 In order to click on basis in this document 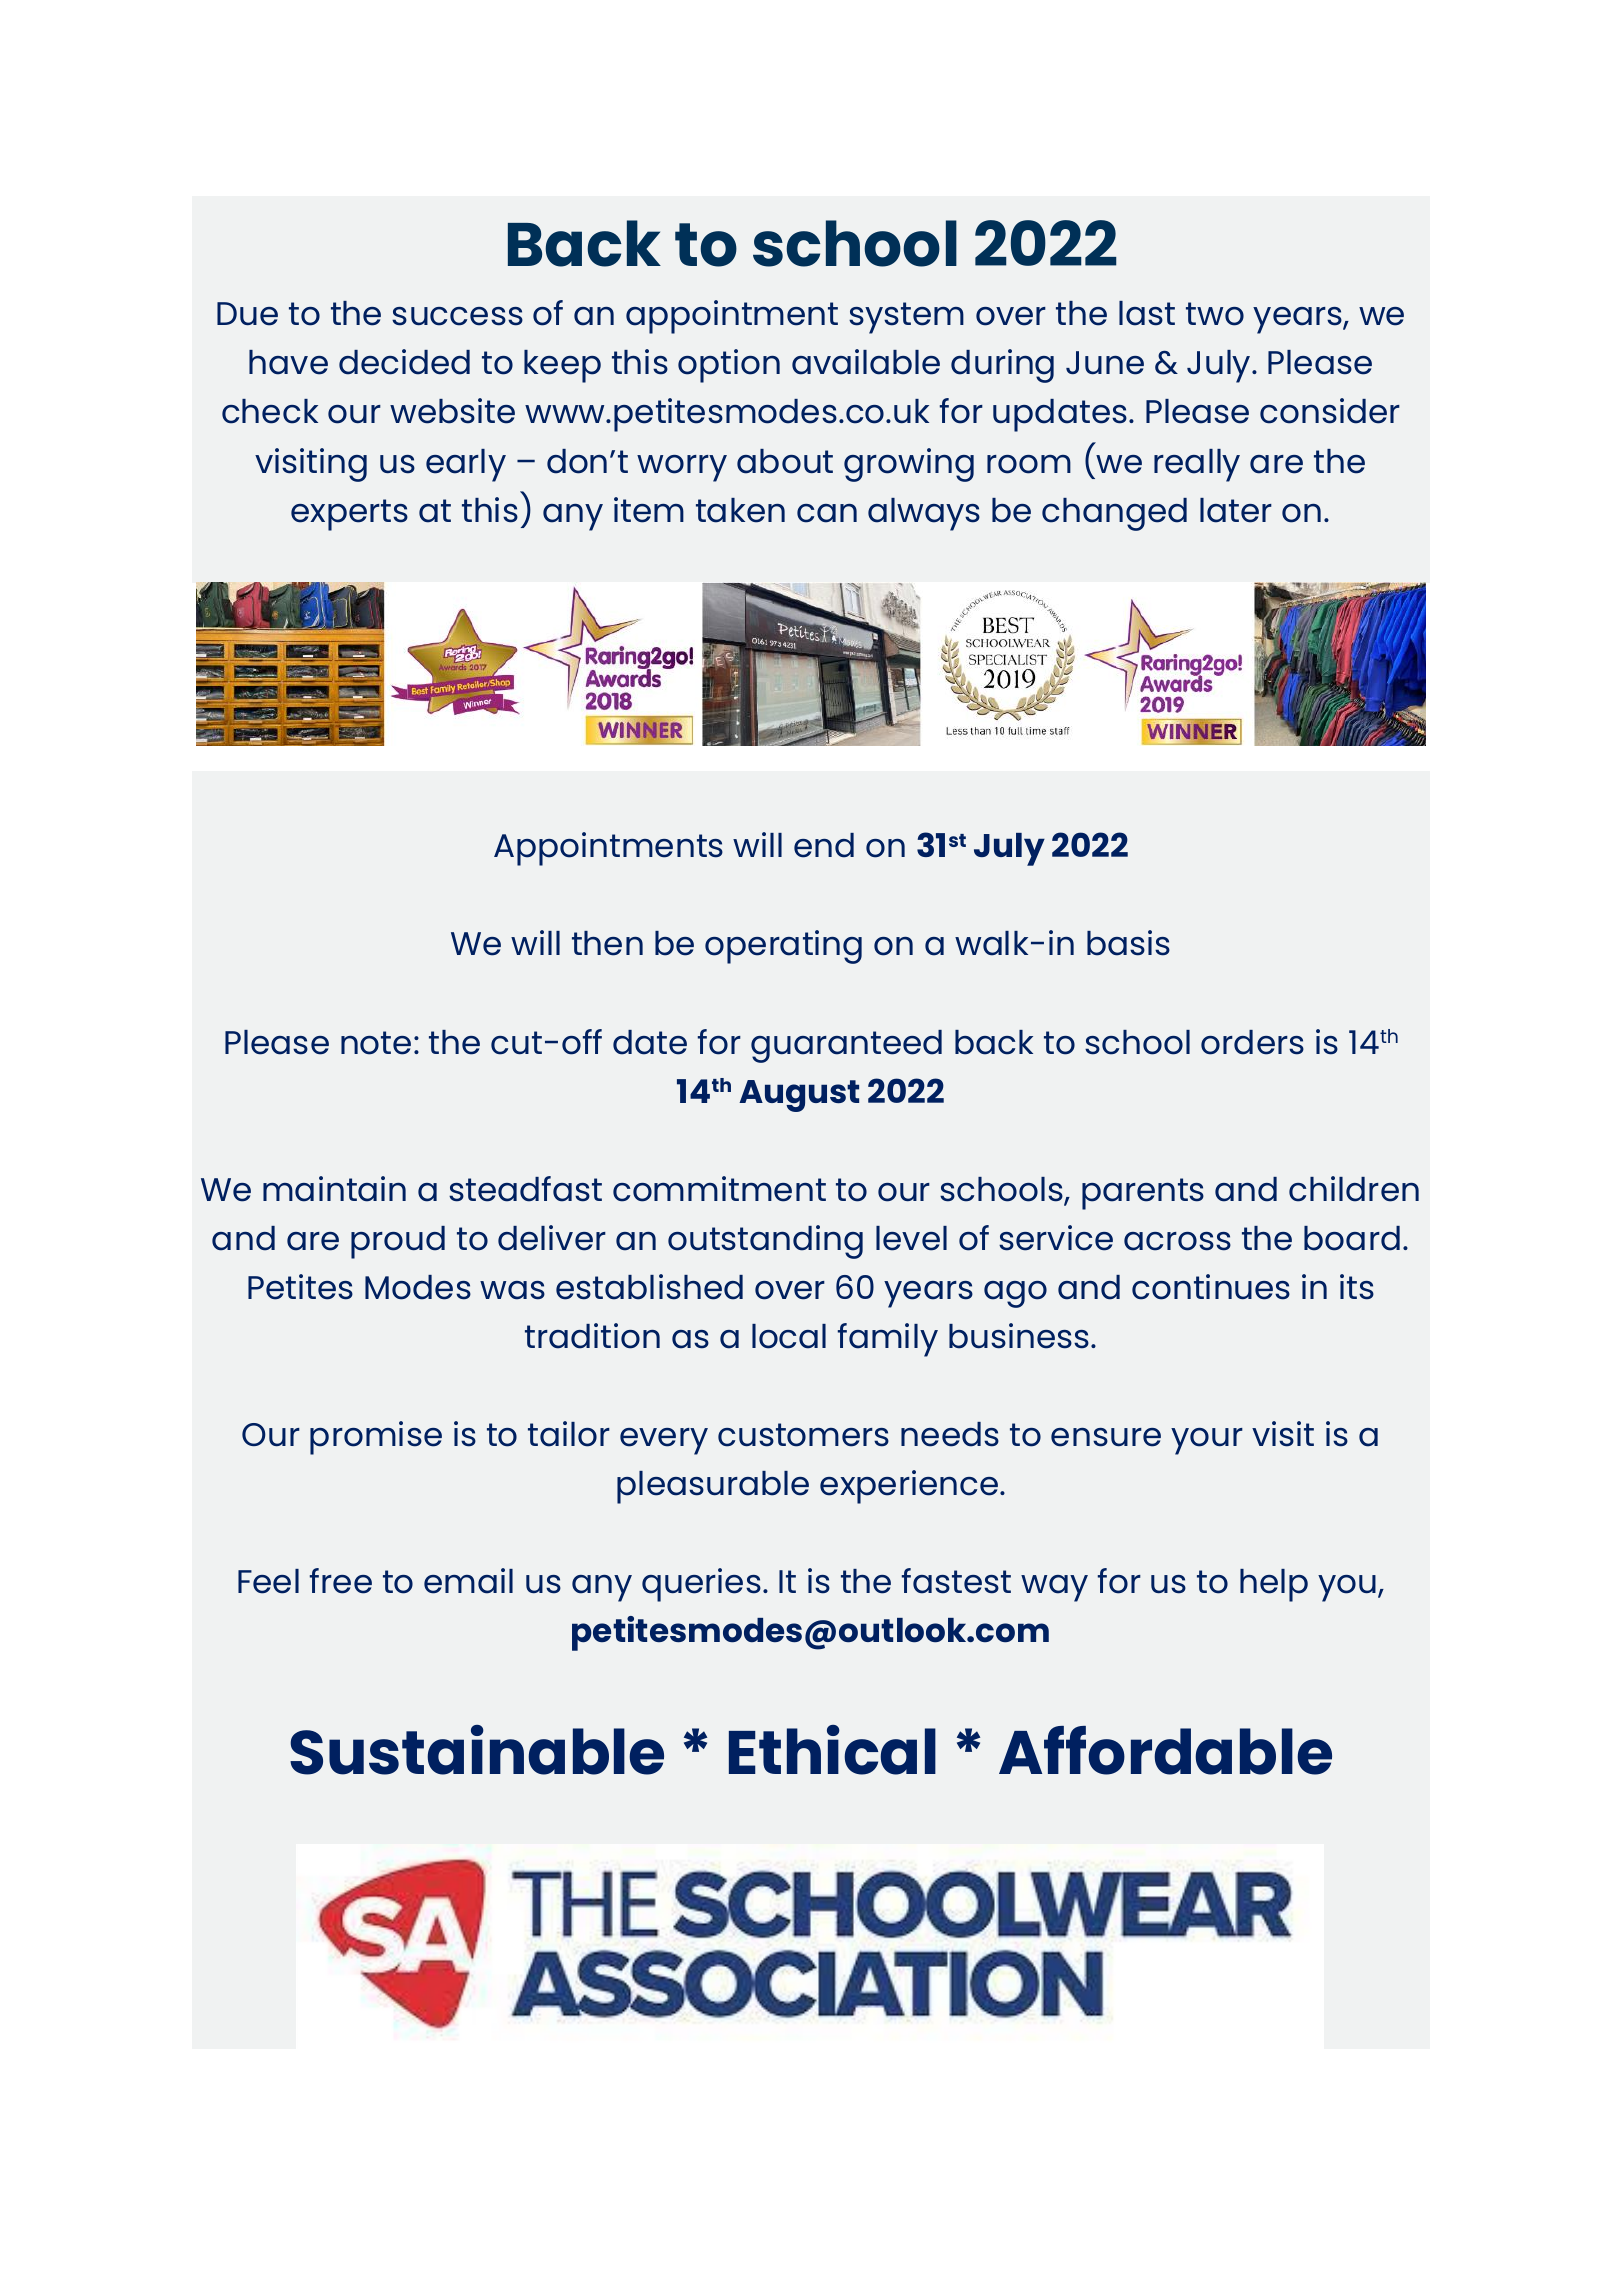, I will do `click(1128, 943)`.
